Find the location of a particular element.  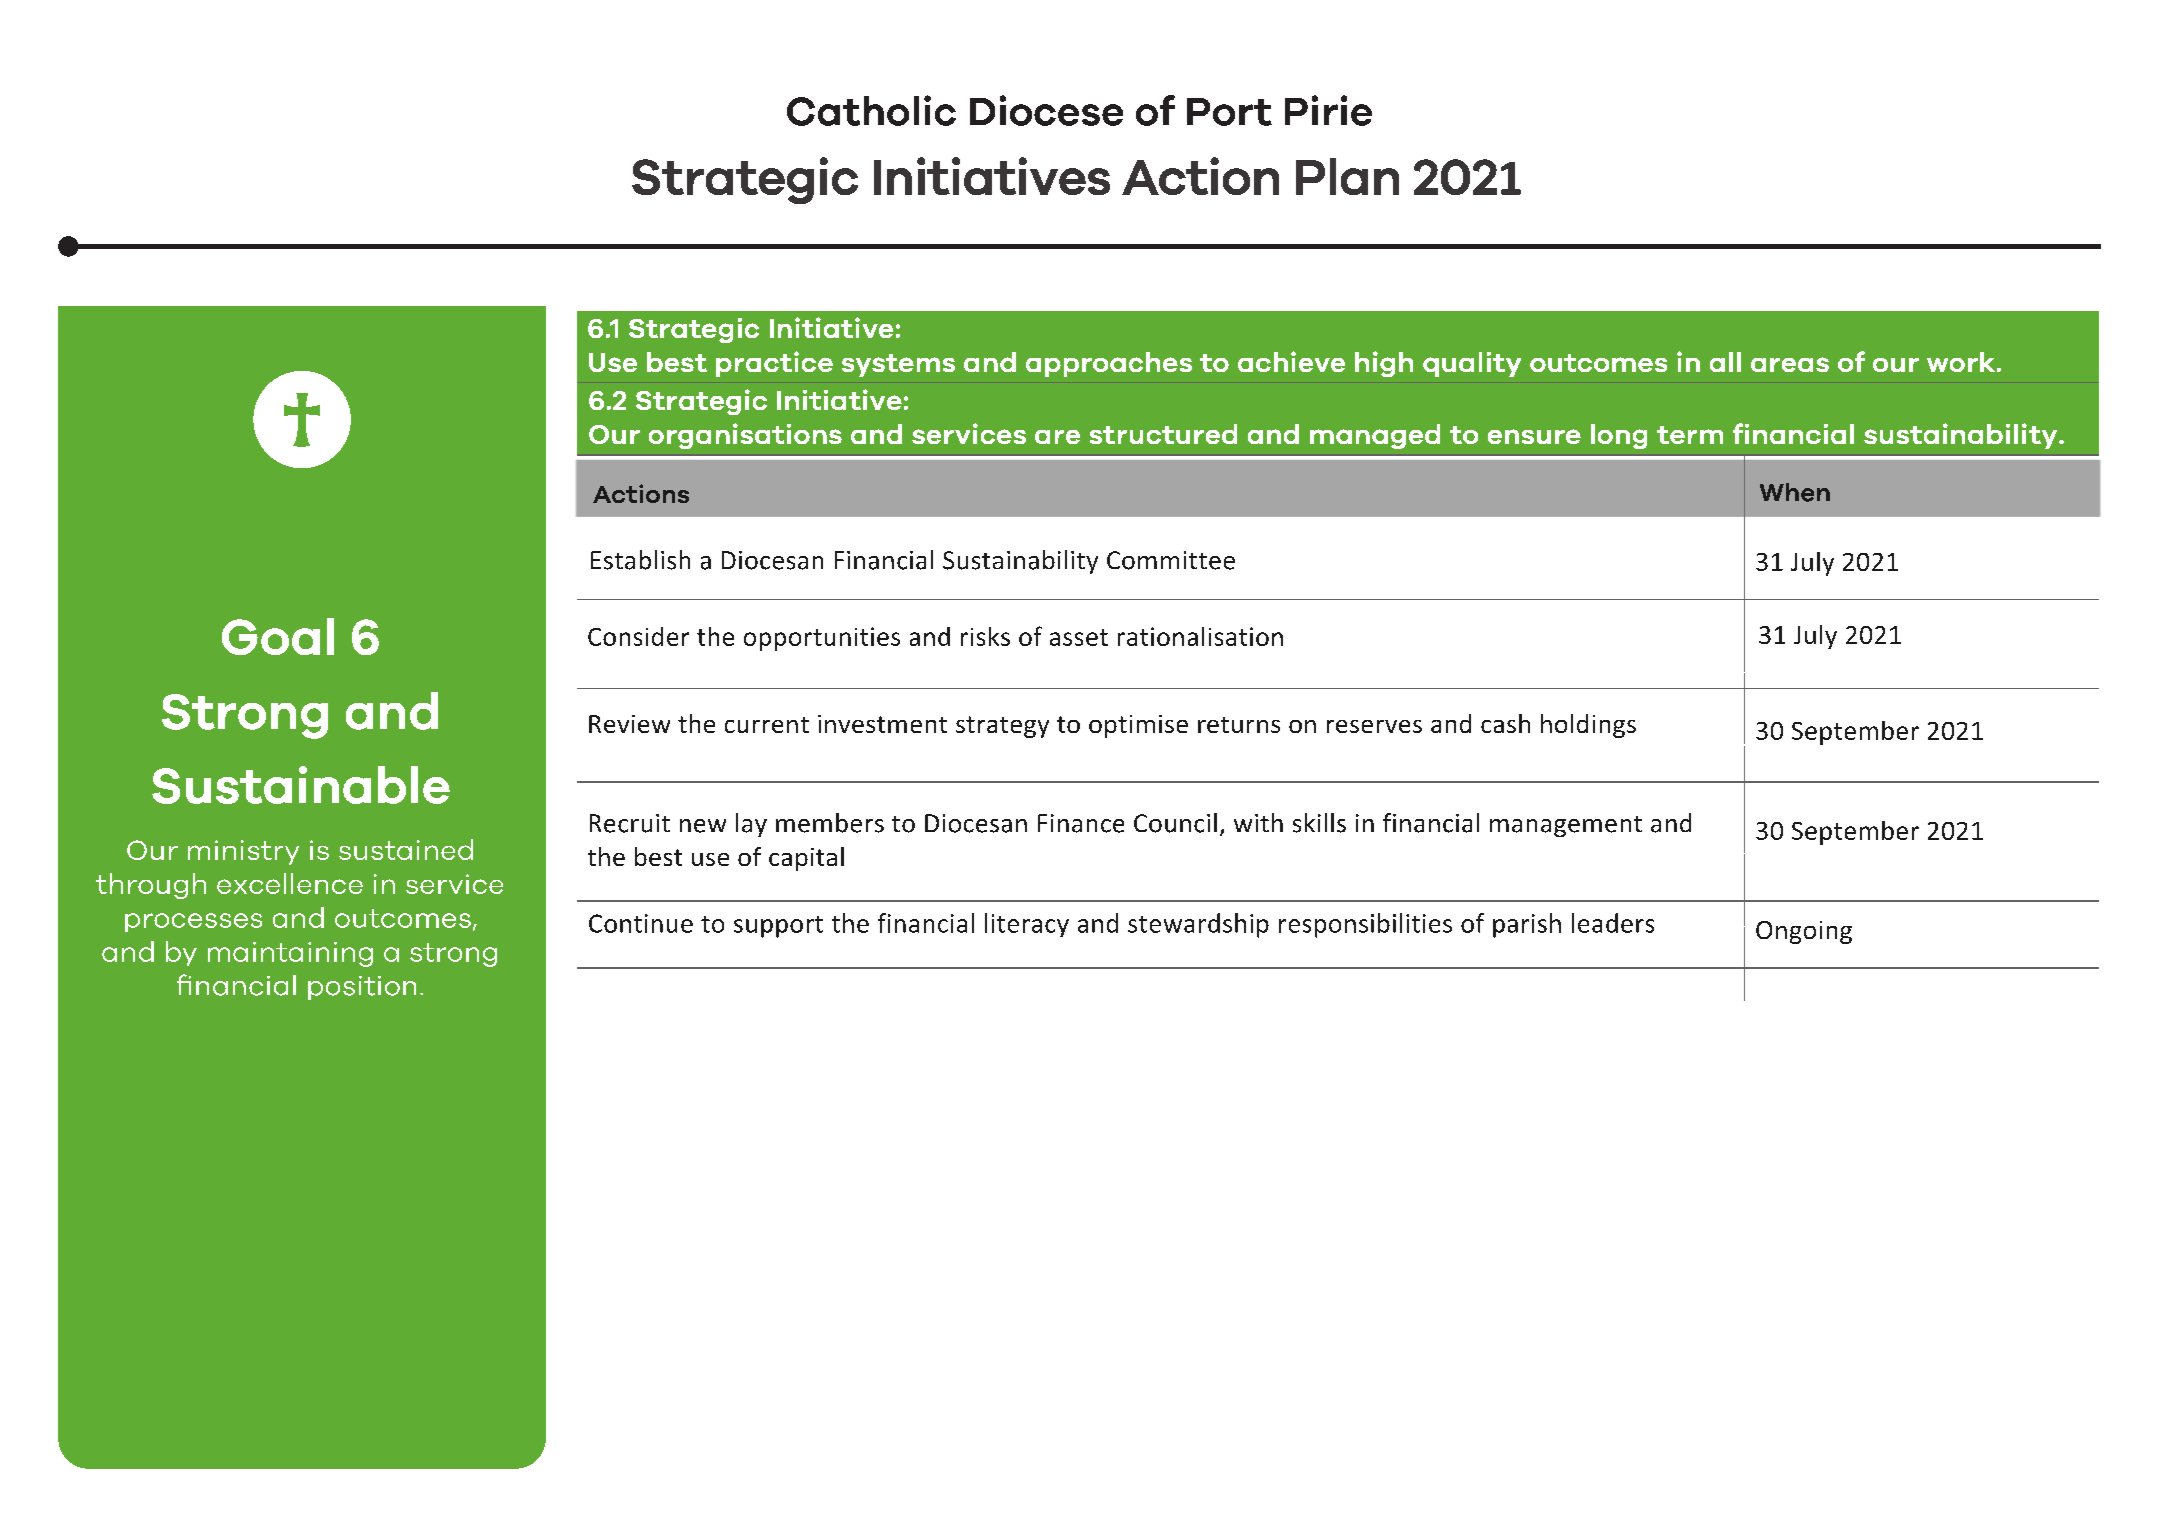

all is located at coordinates (1725, 362).
